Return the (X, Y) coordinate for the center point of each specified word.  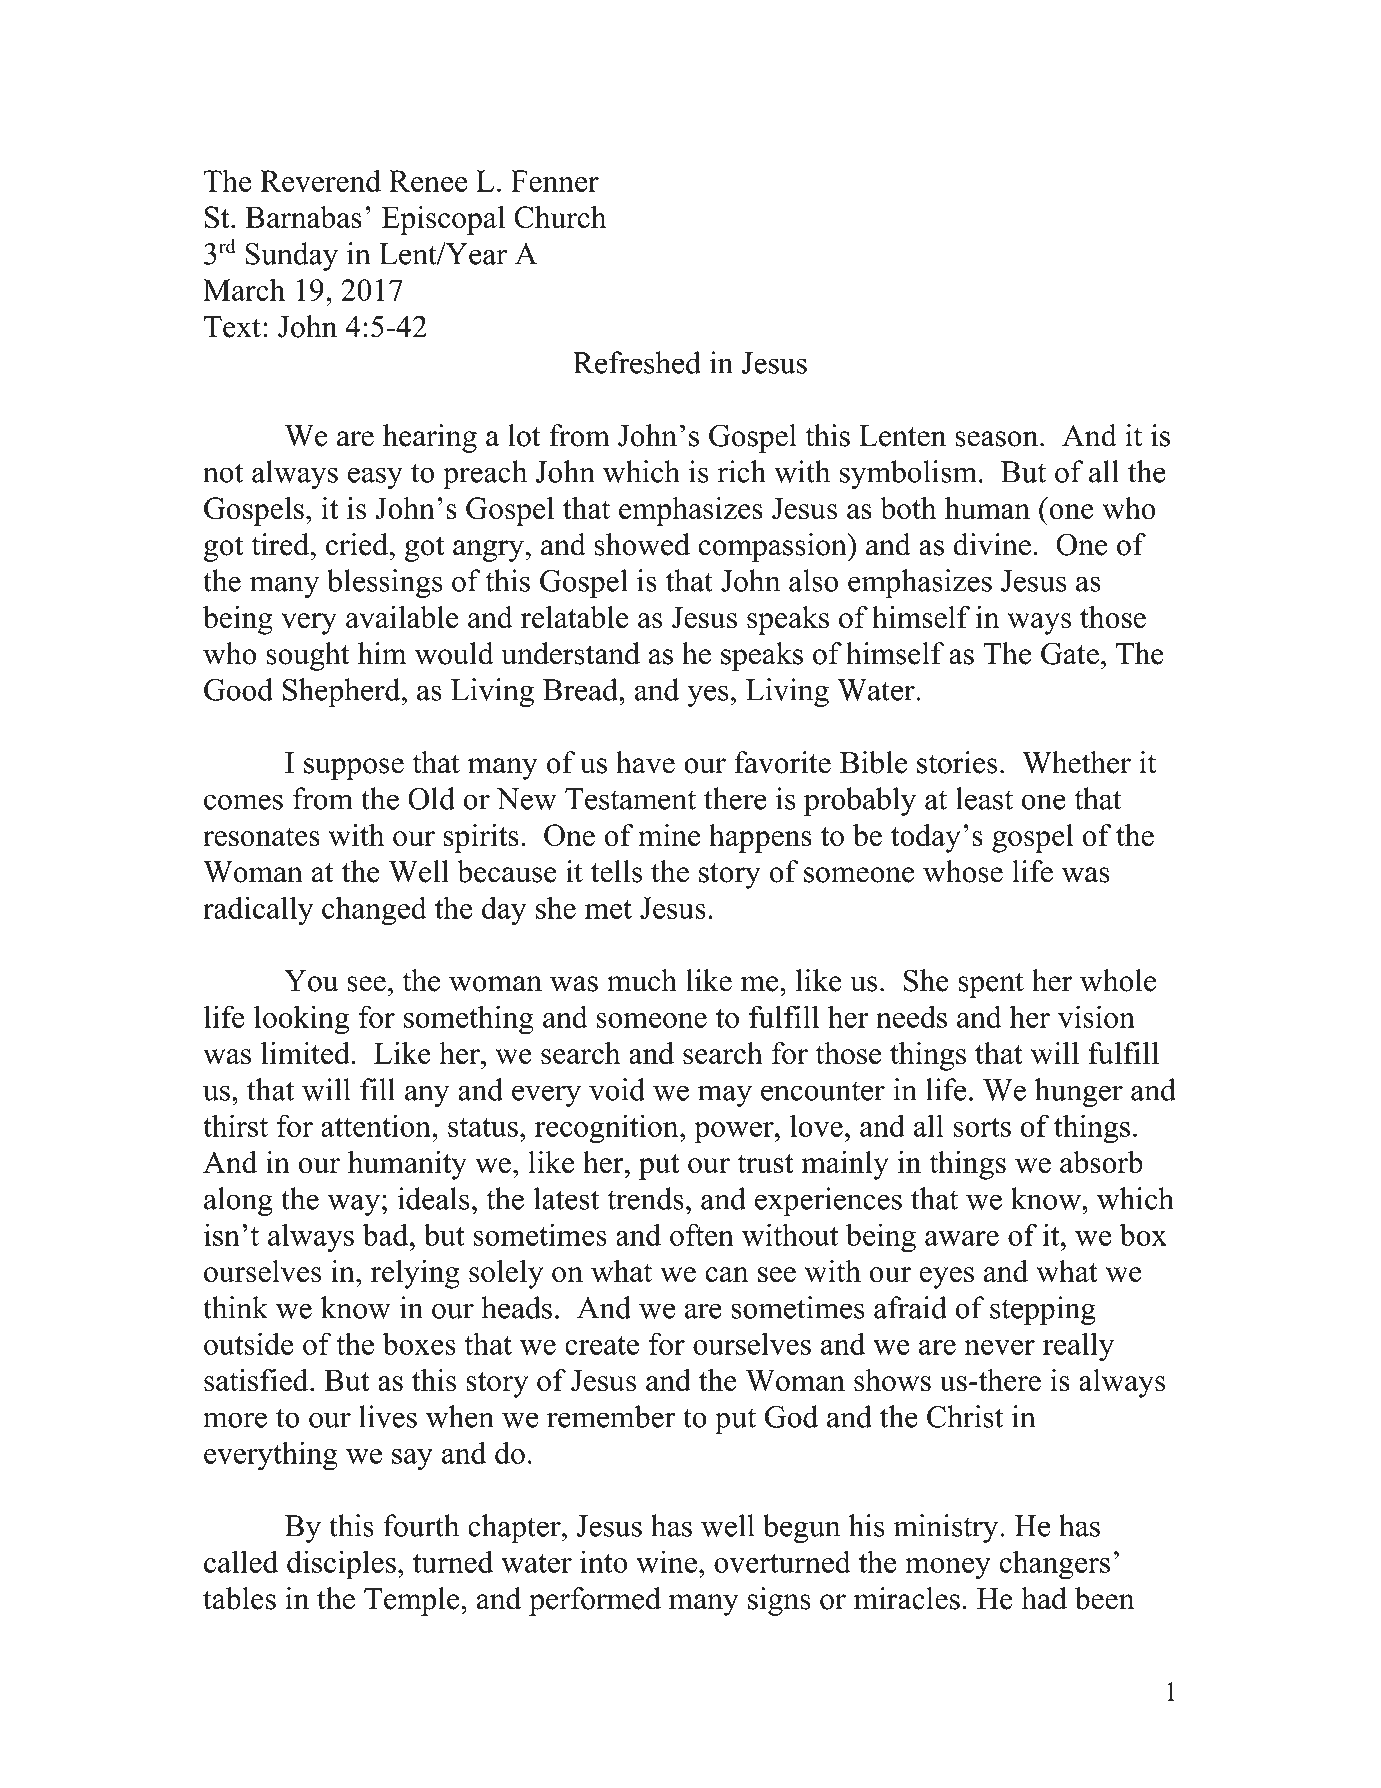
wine (666, 1561)
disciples (341, 1565)
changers (1054, 1565)
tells (616, 871)
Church (560, 217)
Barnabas (303, 217)
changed (374, 911)
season (998, 439)
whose (963, 871)
